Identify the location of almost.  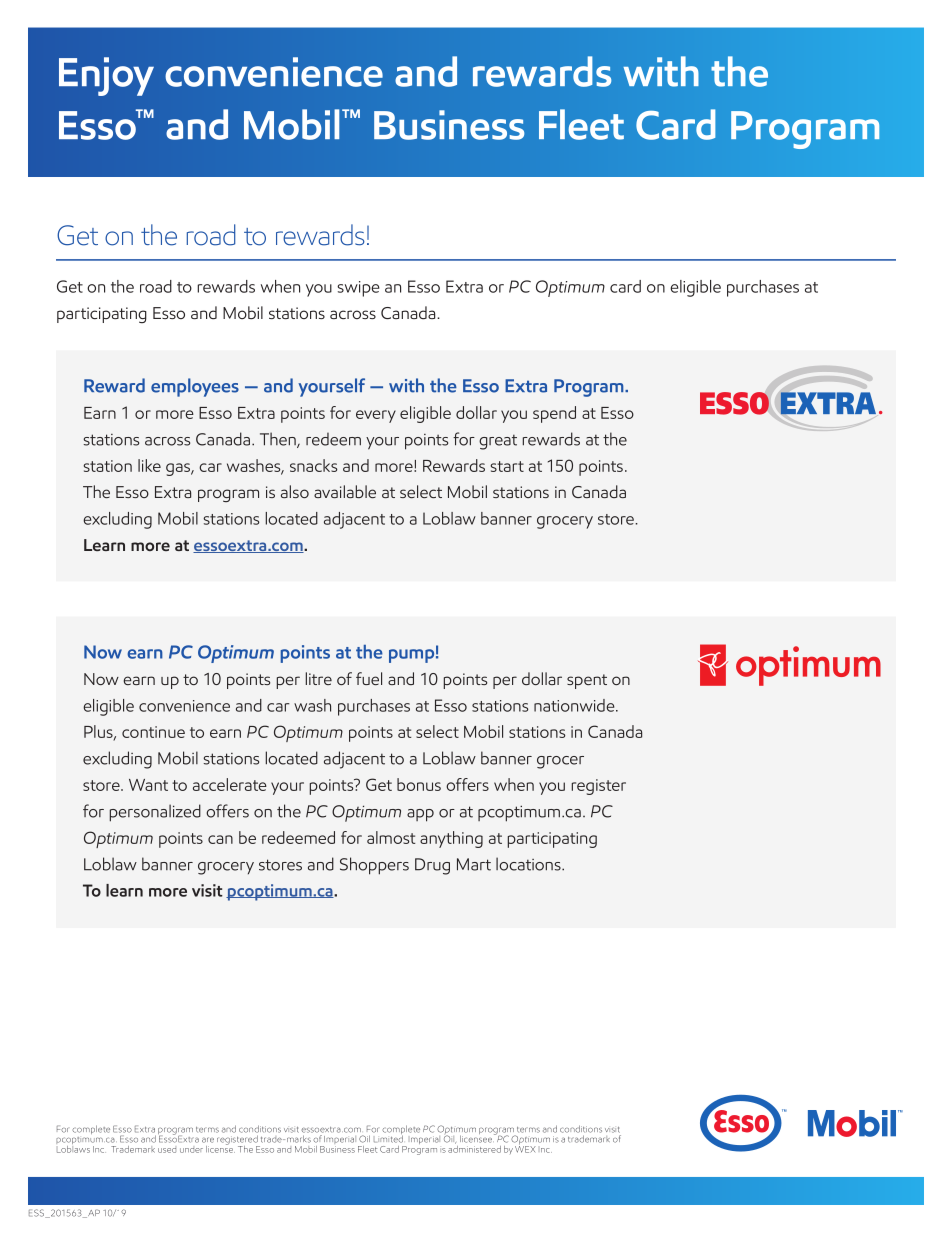
(391, 837).
